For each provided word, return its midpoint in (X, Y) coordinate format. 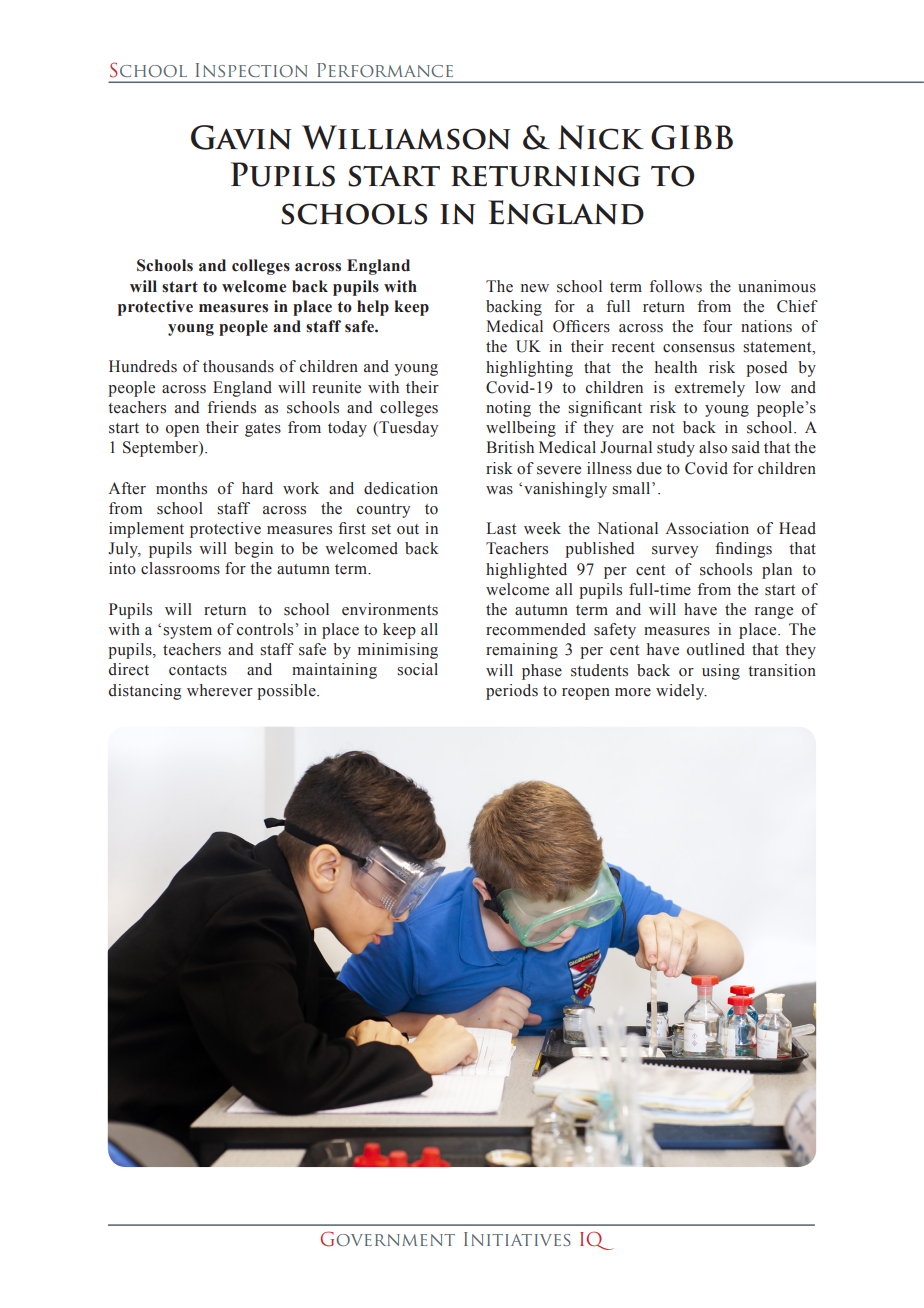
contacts (198, 670)
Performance (385, 70)
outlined (716, 649)
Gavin (241, 137)
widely (681, 692)
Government (388, 1239)
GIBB (692, 137)
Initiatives (517, 1239)
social (417, 669)
